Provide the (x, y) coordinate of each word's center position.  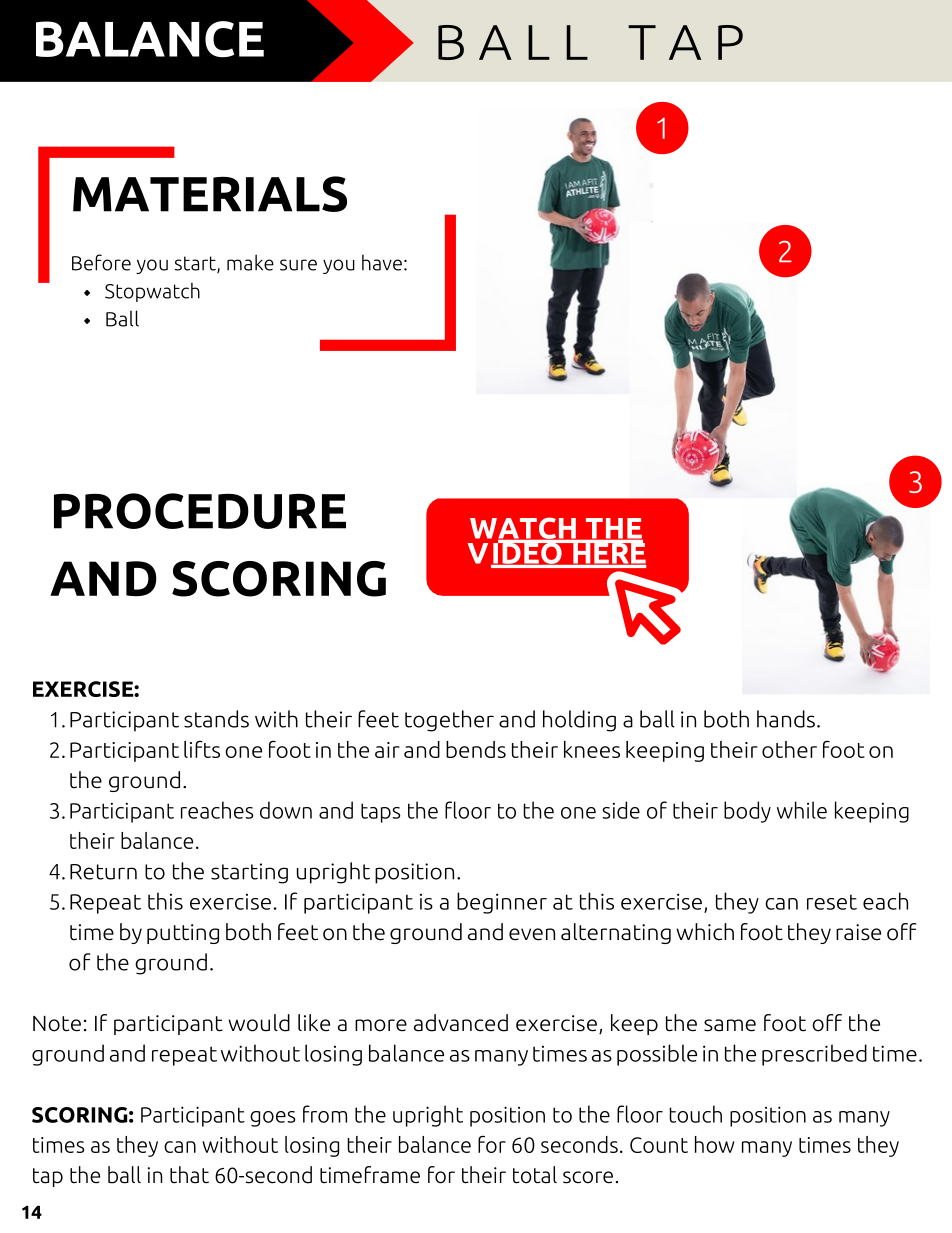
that (189, 1175)
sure (298, 265)
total (535, 1175)
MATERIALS (210, 194)
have (382, 262)
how (714, 1144)
